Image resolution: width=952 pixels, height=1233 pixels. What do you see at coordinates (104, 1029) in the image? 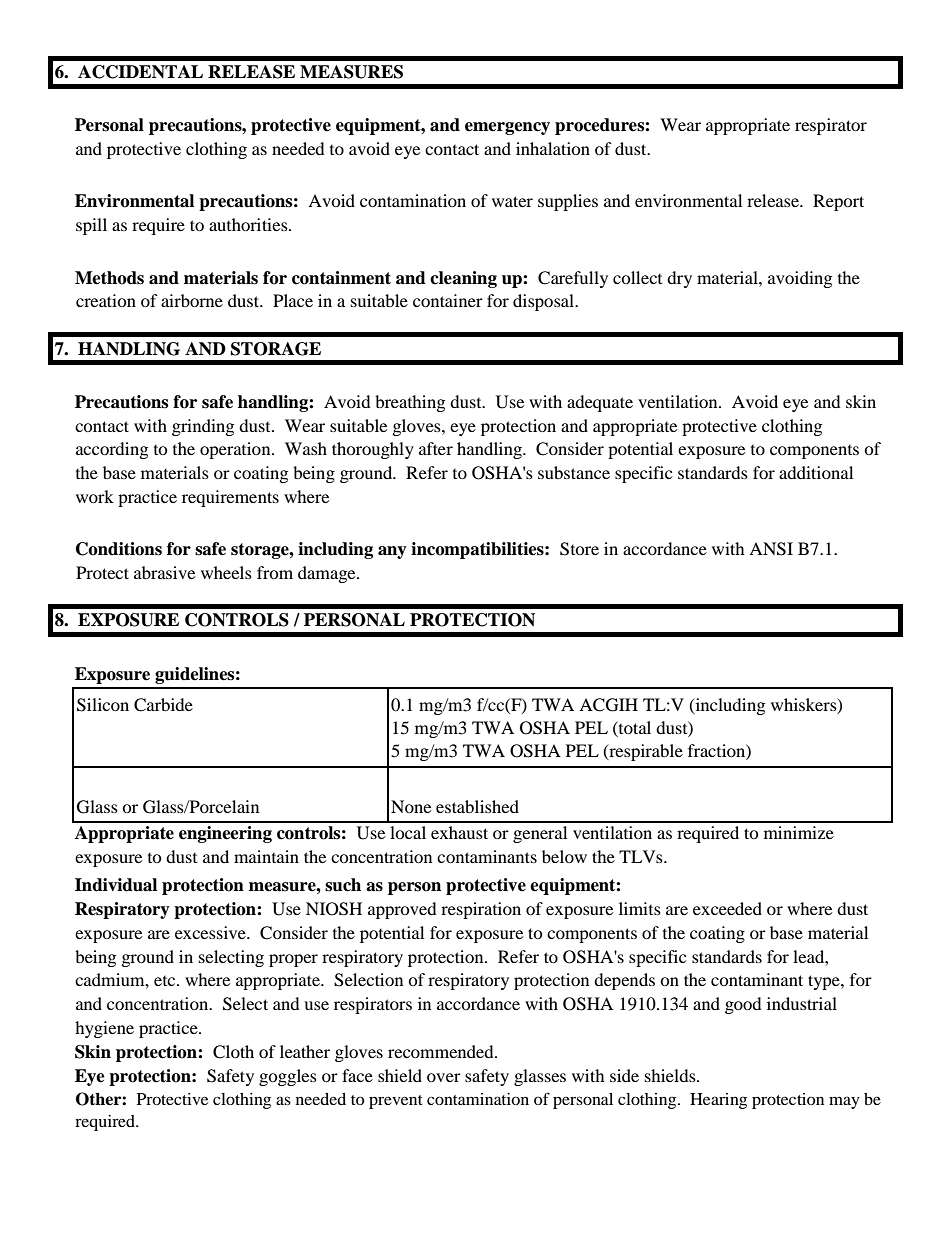
I see `hygiene` at bounding box center [104, 1029].
